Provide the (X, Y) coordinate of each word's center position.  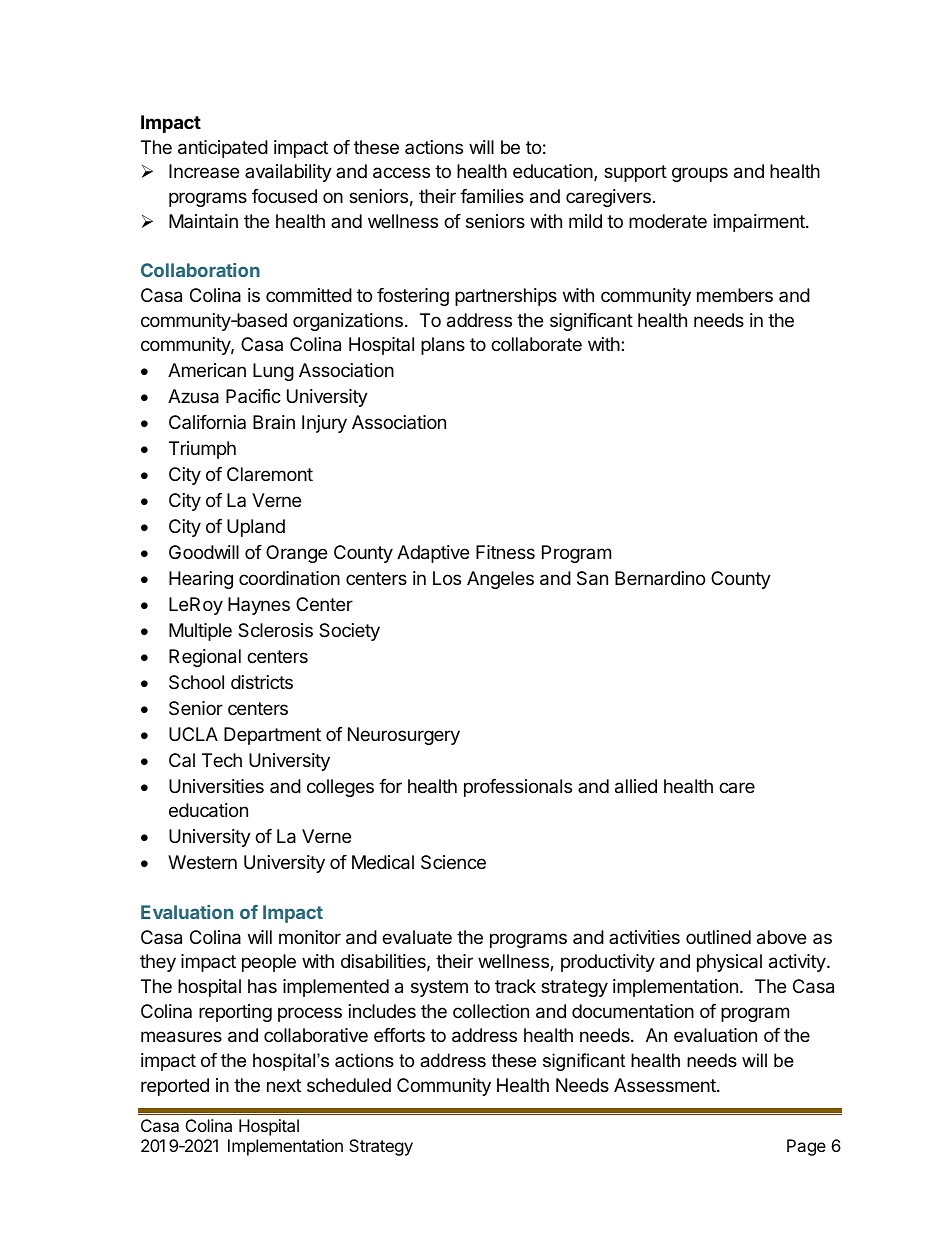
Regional (205, 658)
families (492, 196)
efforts (399, 1035)
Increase (204, 171)
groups (700, 174)
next (284, 1085)
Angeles (500, 580)
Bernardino (660, 578)
